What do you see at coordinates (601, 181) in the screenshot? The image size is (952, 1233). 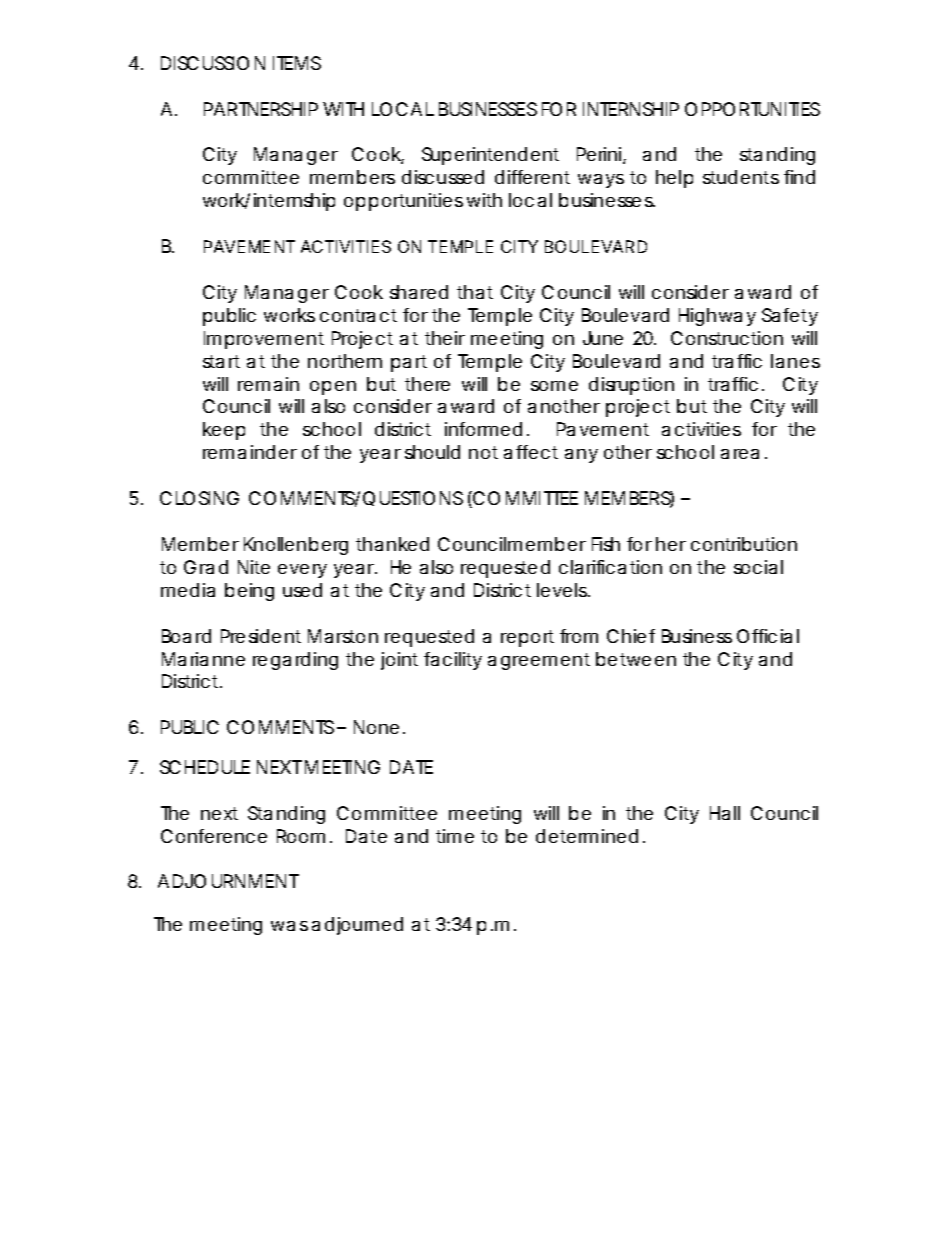 I see `ways` at bounding box center [601, 181].
